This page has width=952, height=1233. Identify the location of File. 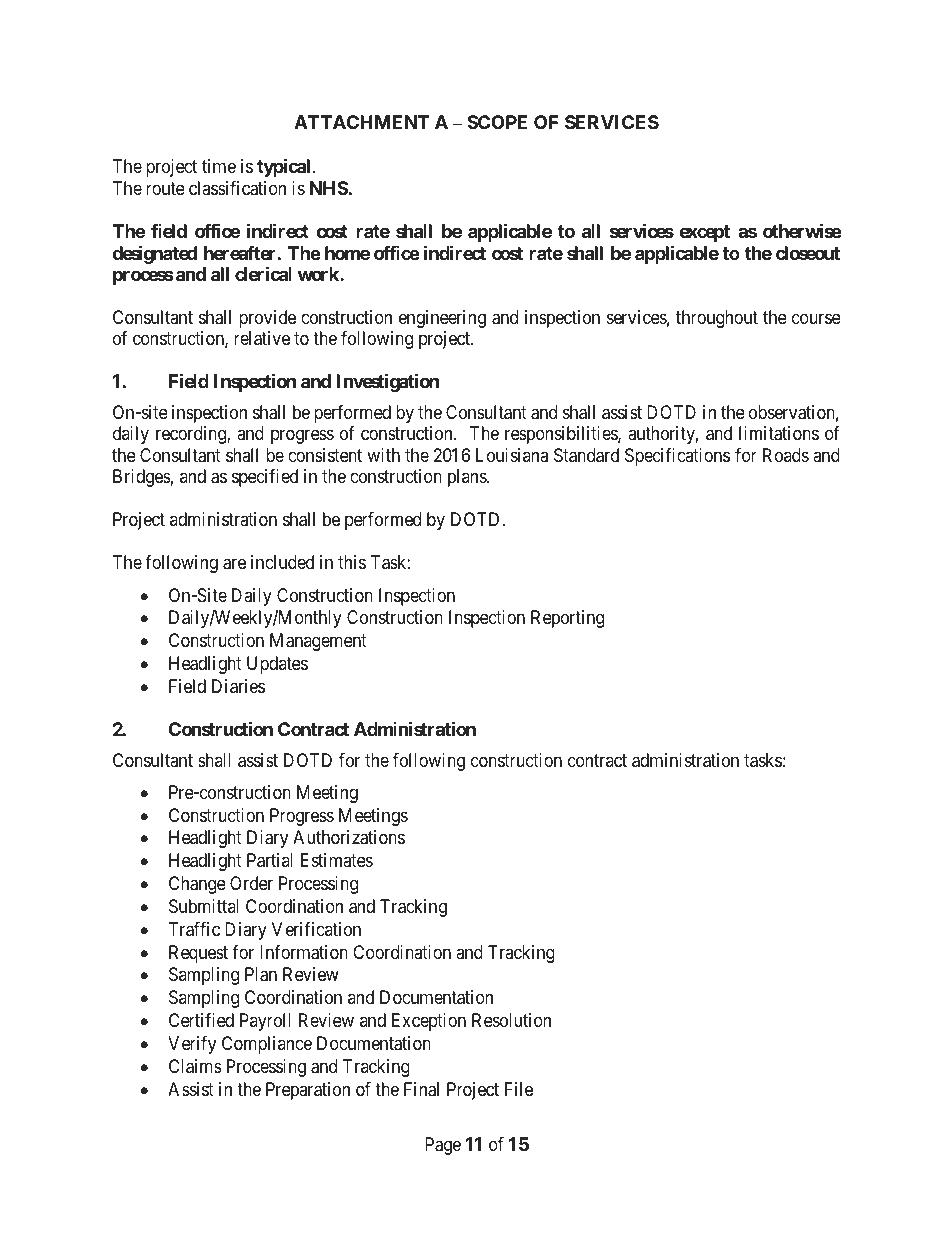
(519, 1089).
